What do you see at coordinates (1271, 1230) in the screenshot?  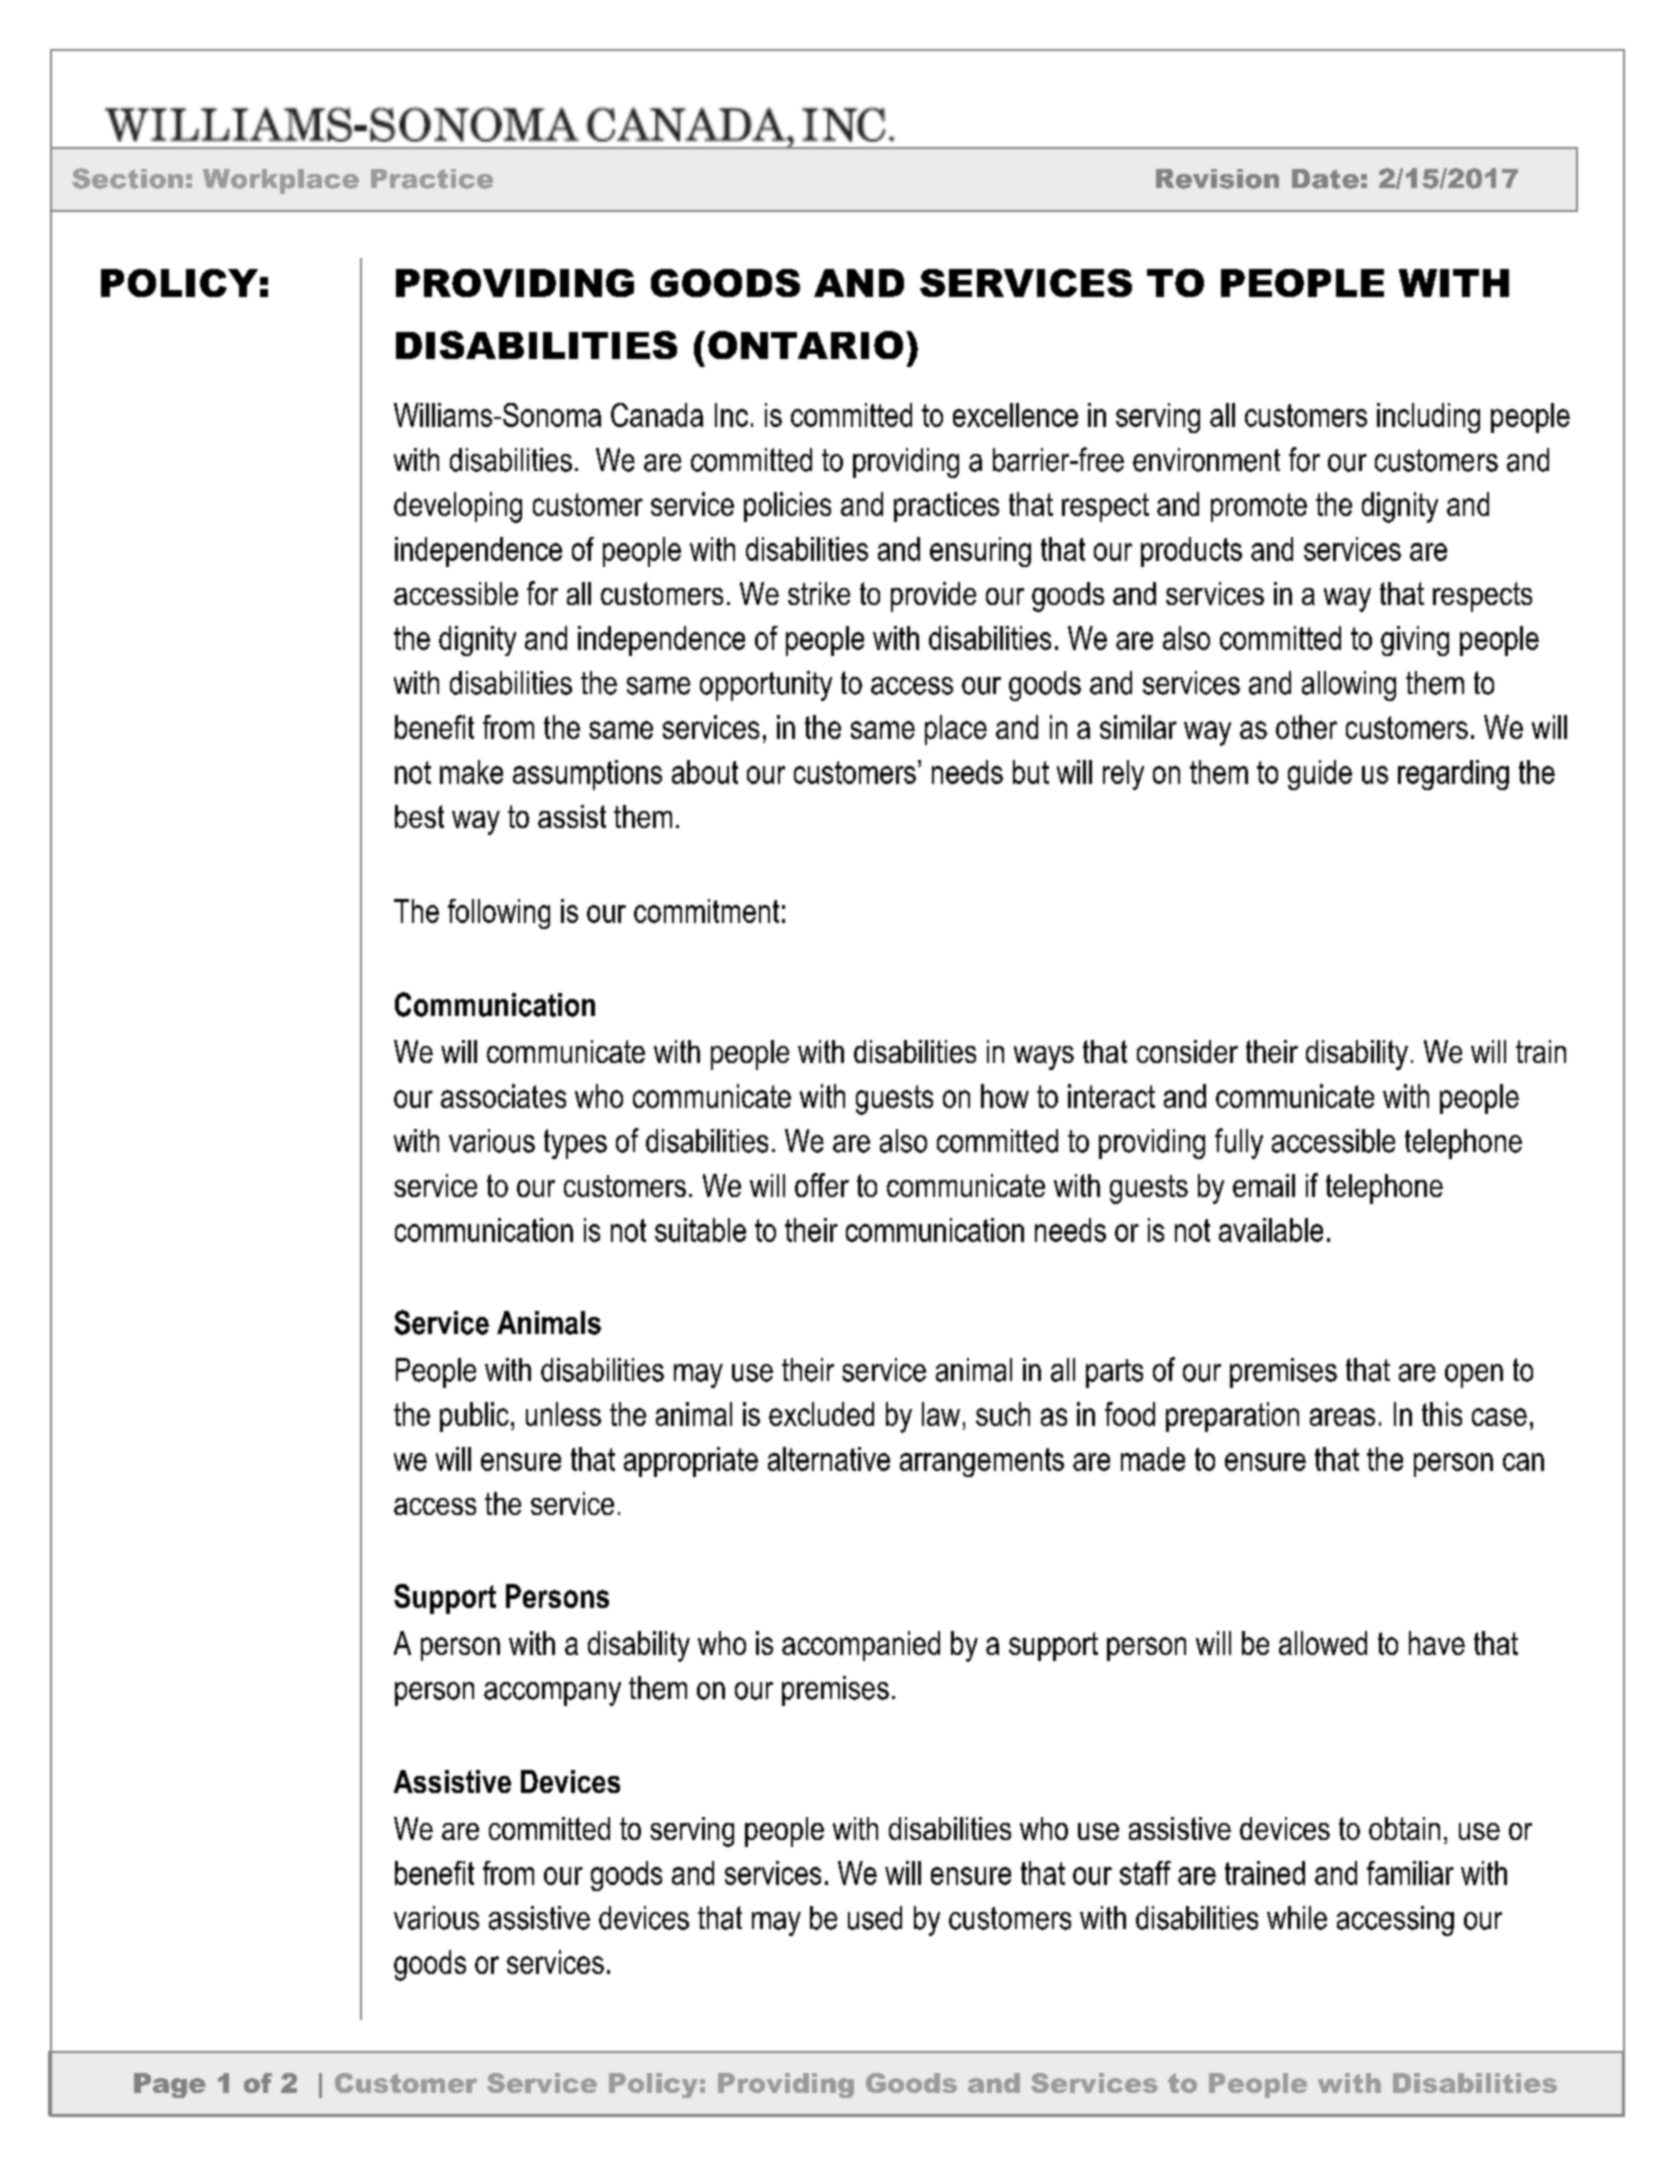 I see `available` at bounding box center [1271, 1230].
